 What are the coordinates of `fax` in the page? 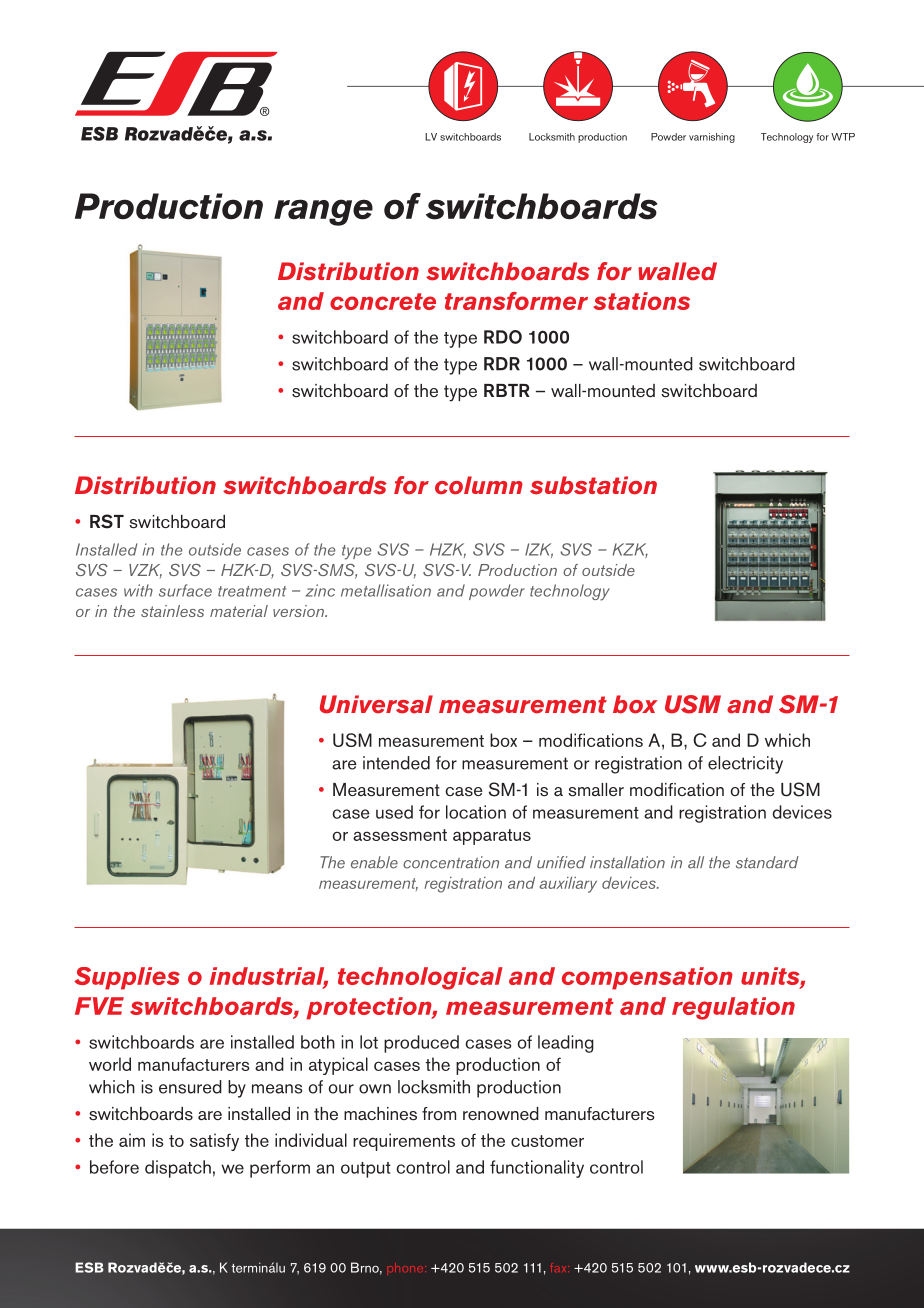 It's located at (559, 1268).
